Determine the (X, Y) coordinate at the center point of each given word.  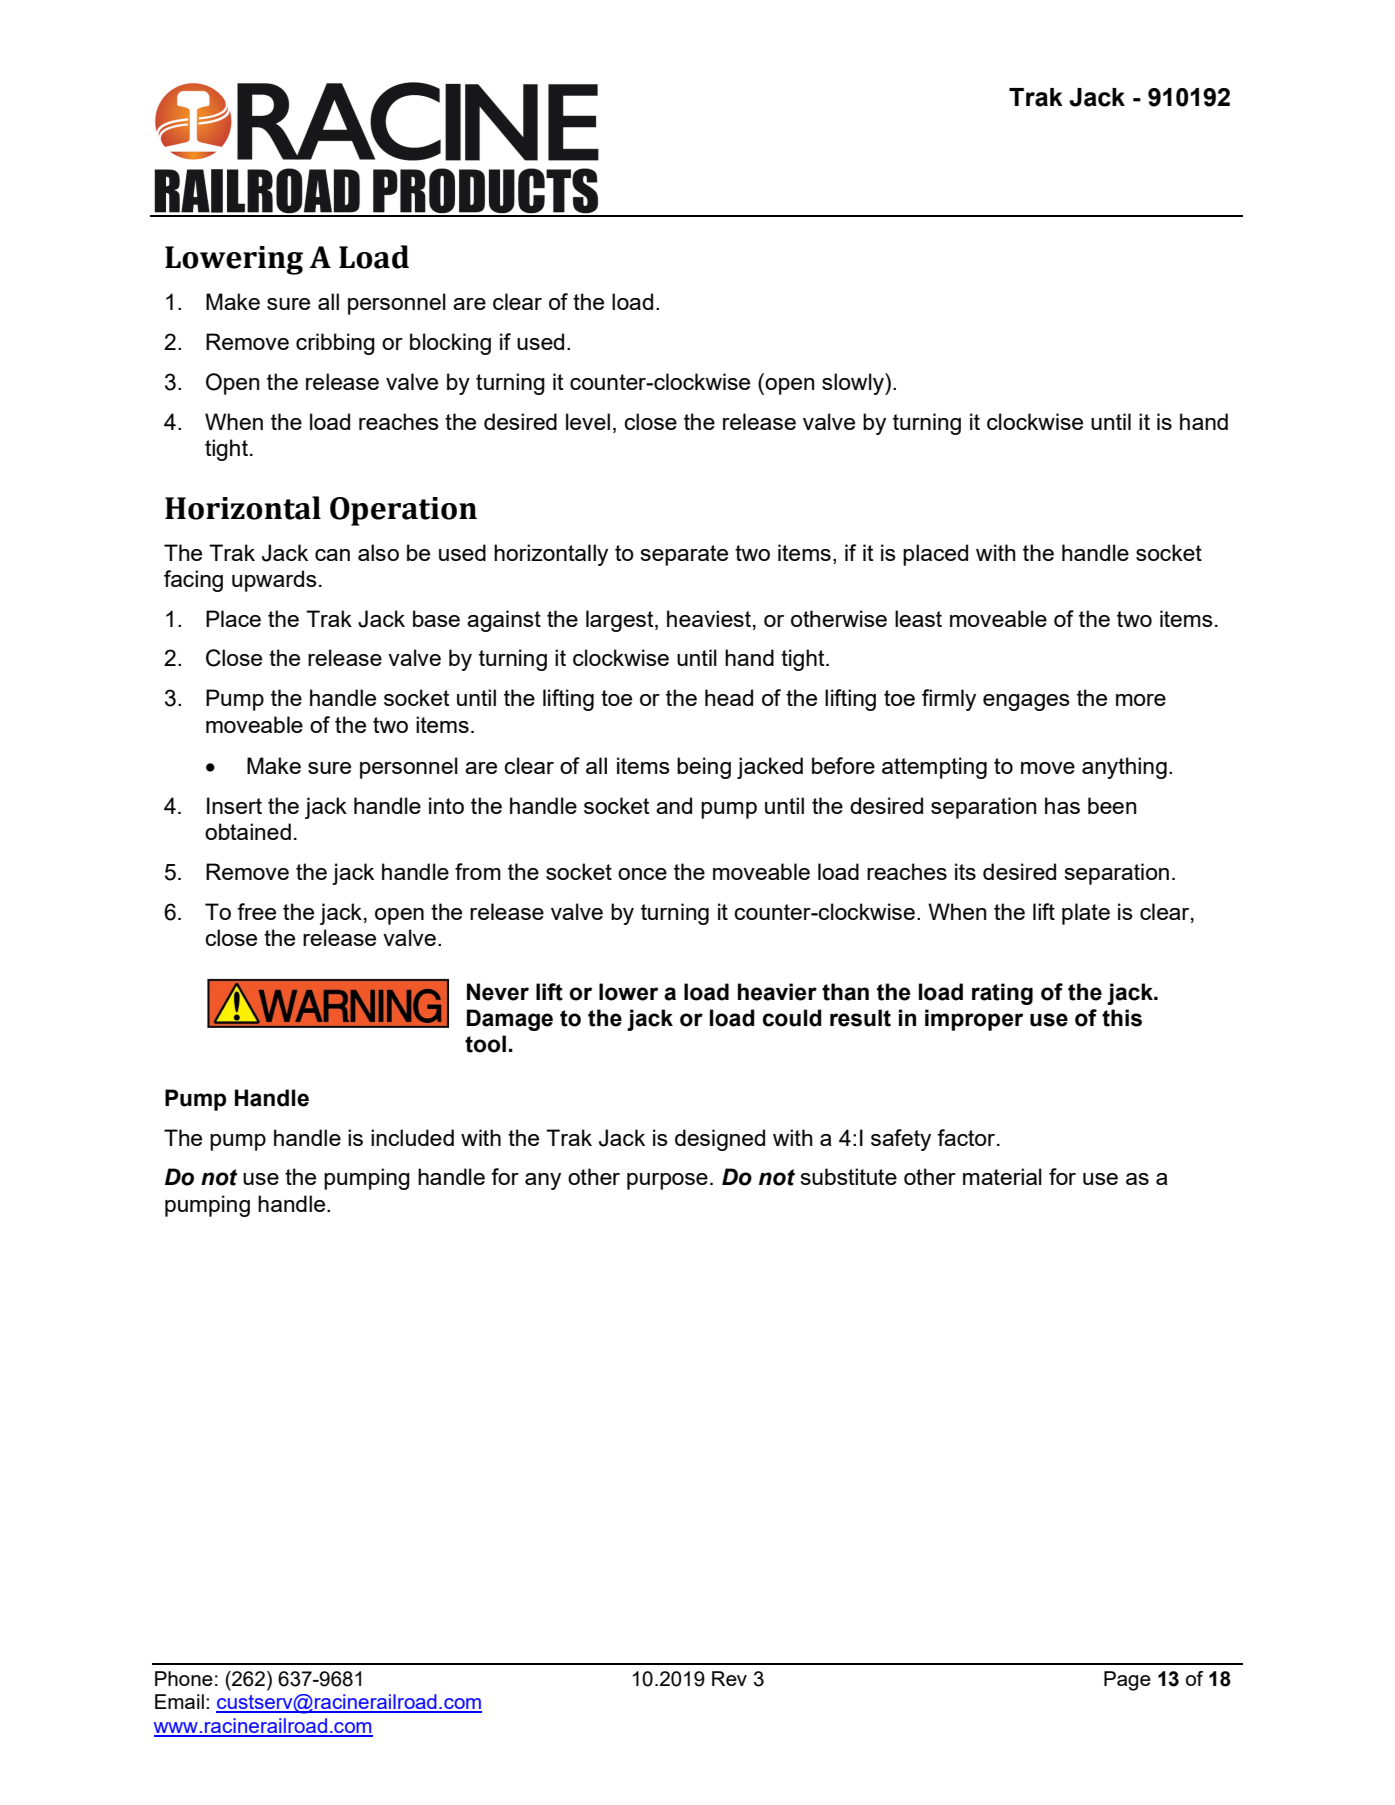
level (588, 421)
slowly (854, 384)
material (1002, 1176)
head (729, 697)
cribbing (335, 344)
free (256, 911)
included (412, 1137)
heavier (777, 992)
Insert (234, 805)
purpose (667, 1181)
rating (1002, 994)
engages (1026, 702)
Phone (184, 1678)
